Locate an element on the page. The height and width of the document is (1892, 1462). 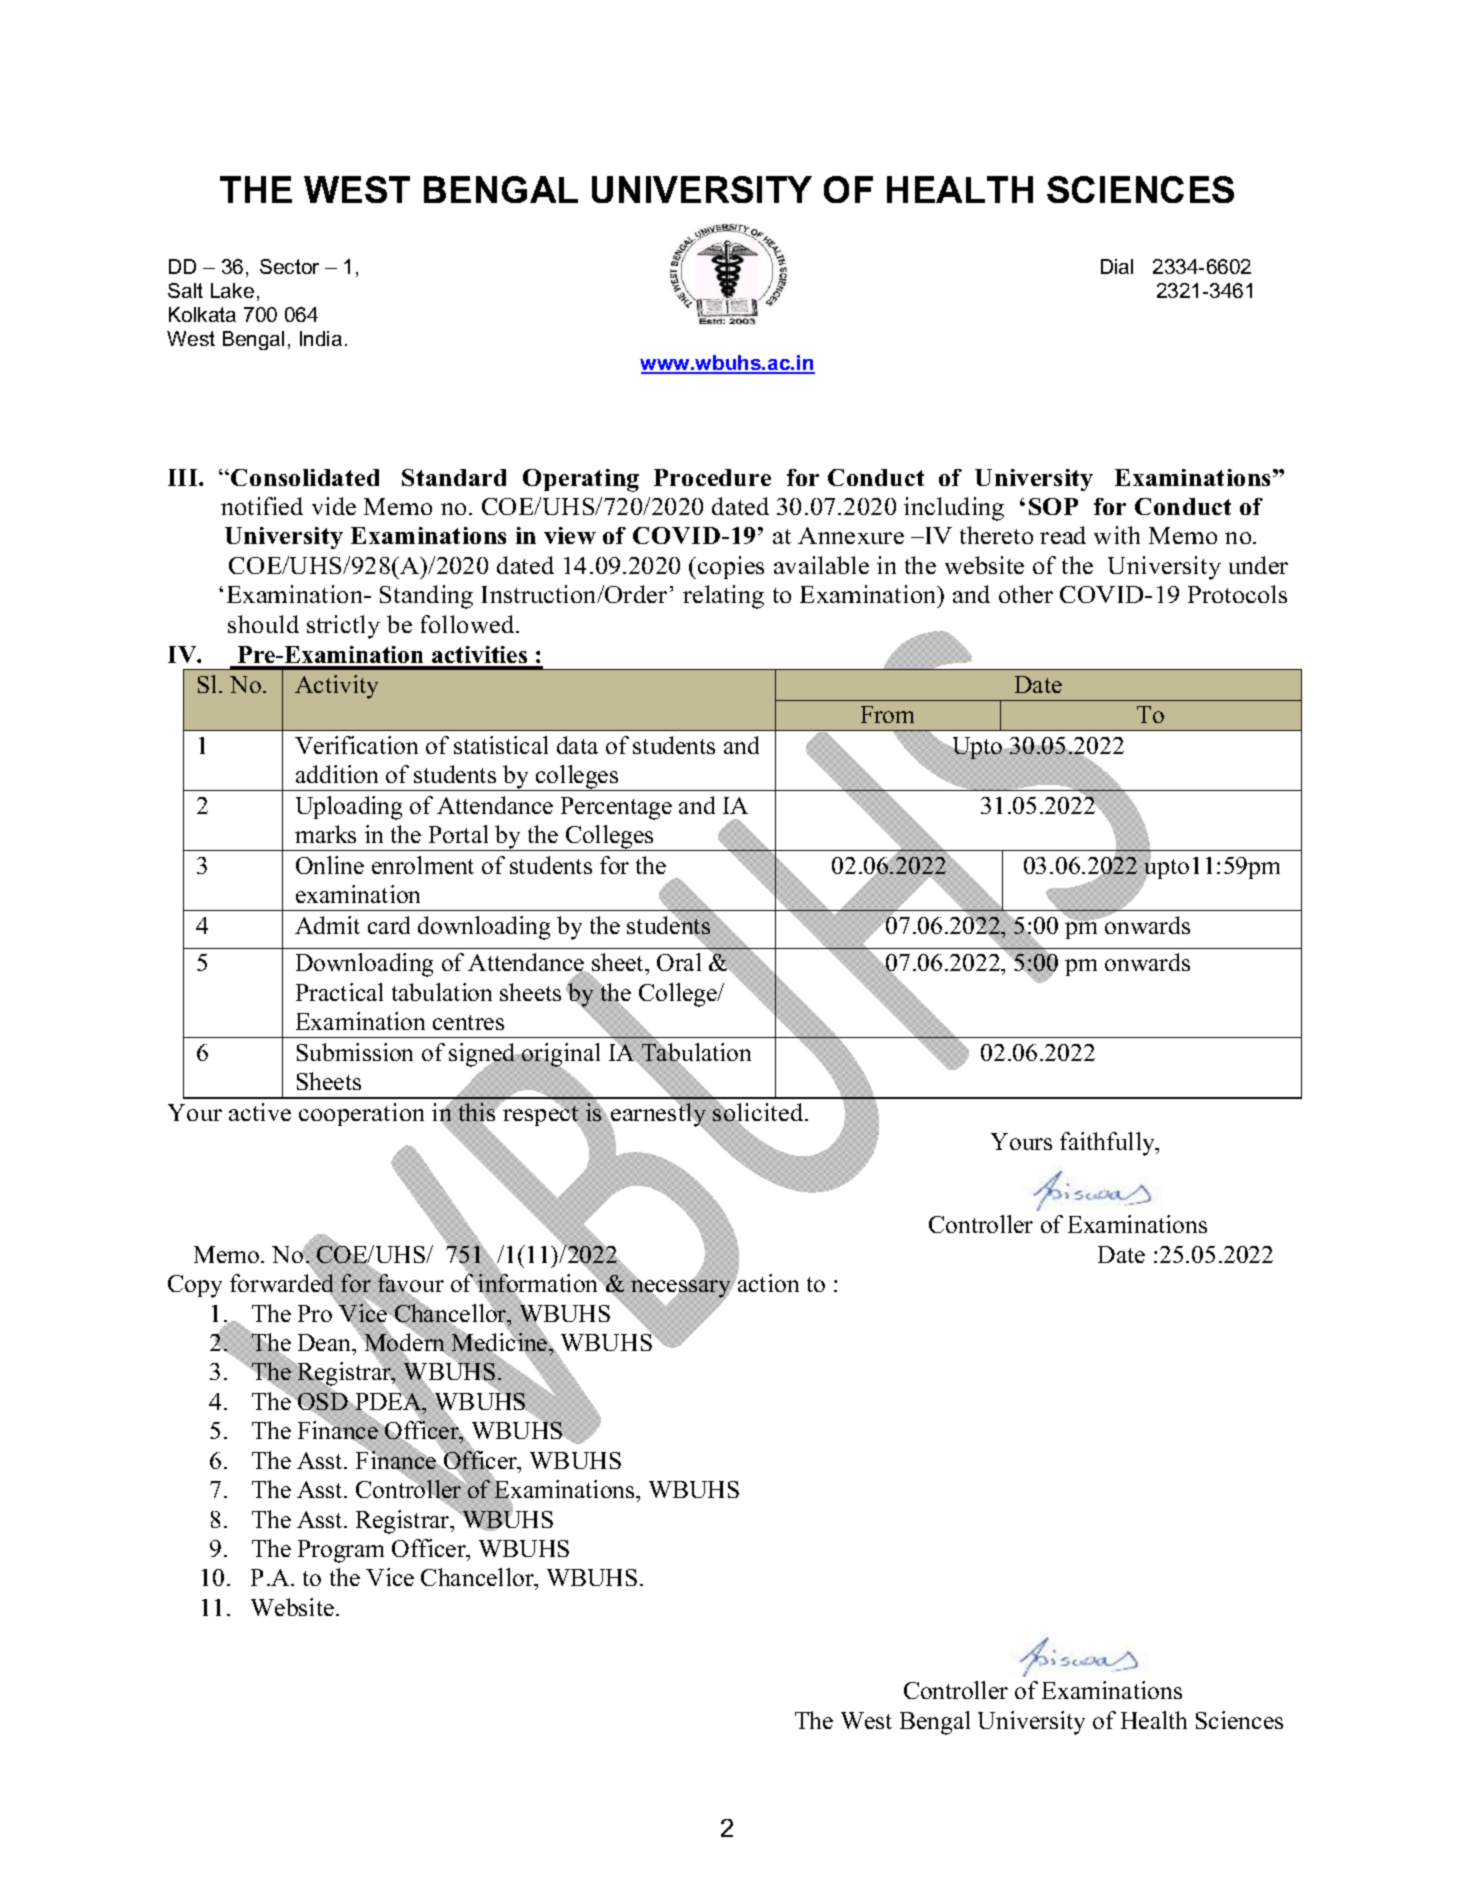
Oral is located at coordinates (679, 962).
